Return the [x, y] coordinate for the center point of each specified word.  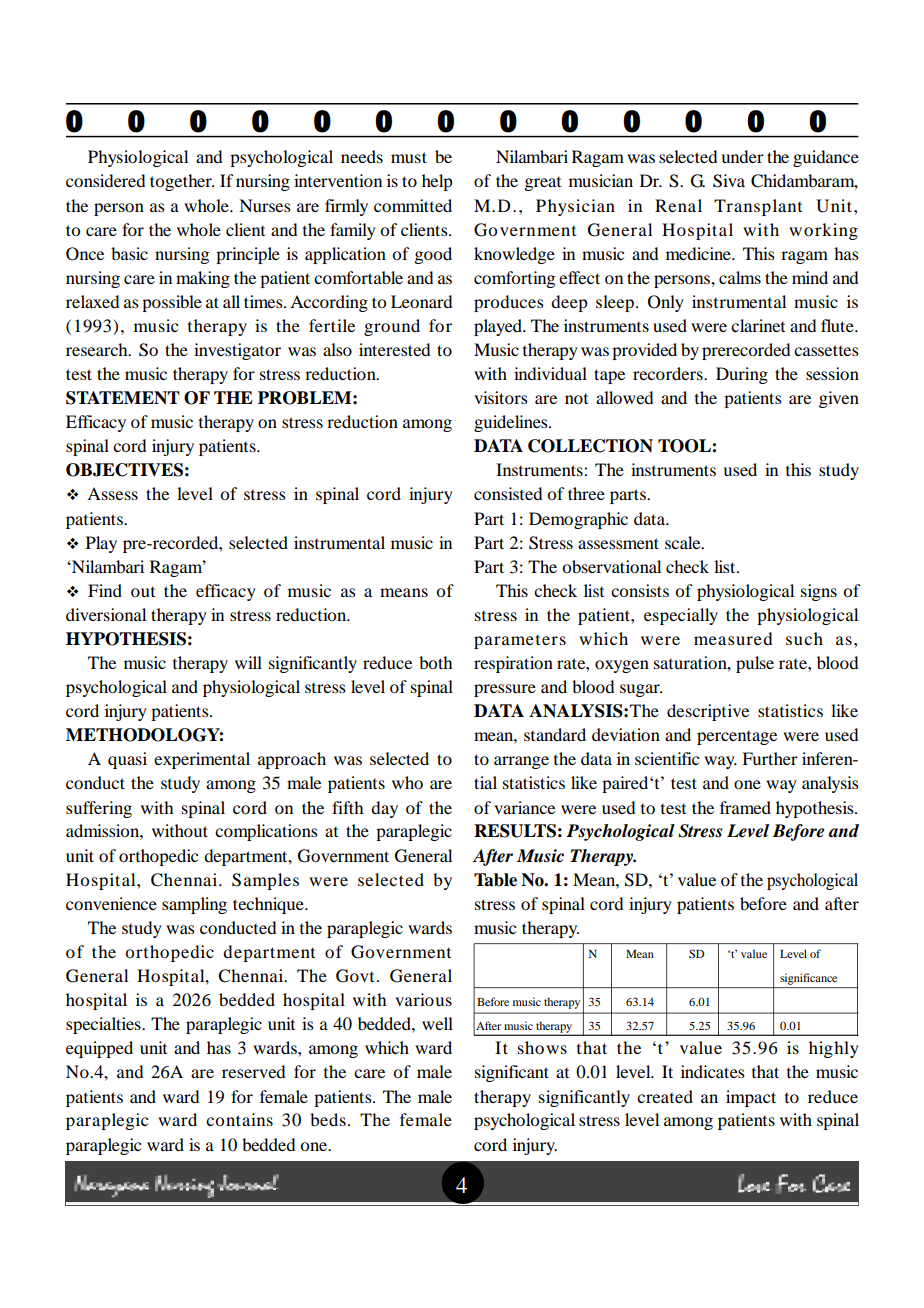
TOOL [685, 446]
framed [745, 807]
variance [524, 807]
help [437, 182]
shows [542, 1047]
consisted [508, 493]
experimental [202, 760]
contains [239, 1119]
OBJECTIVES [124, 470]
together [182, 182]
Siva [729, 181]
